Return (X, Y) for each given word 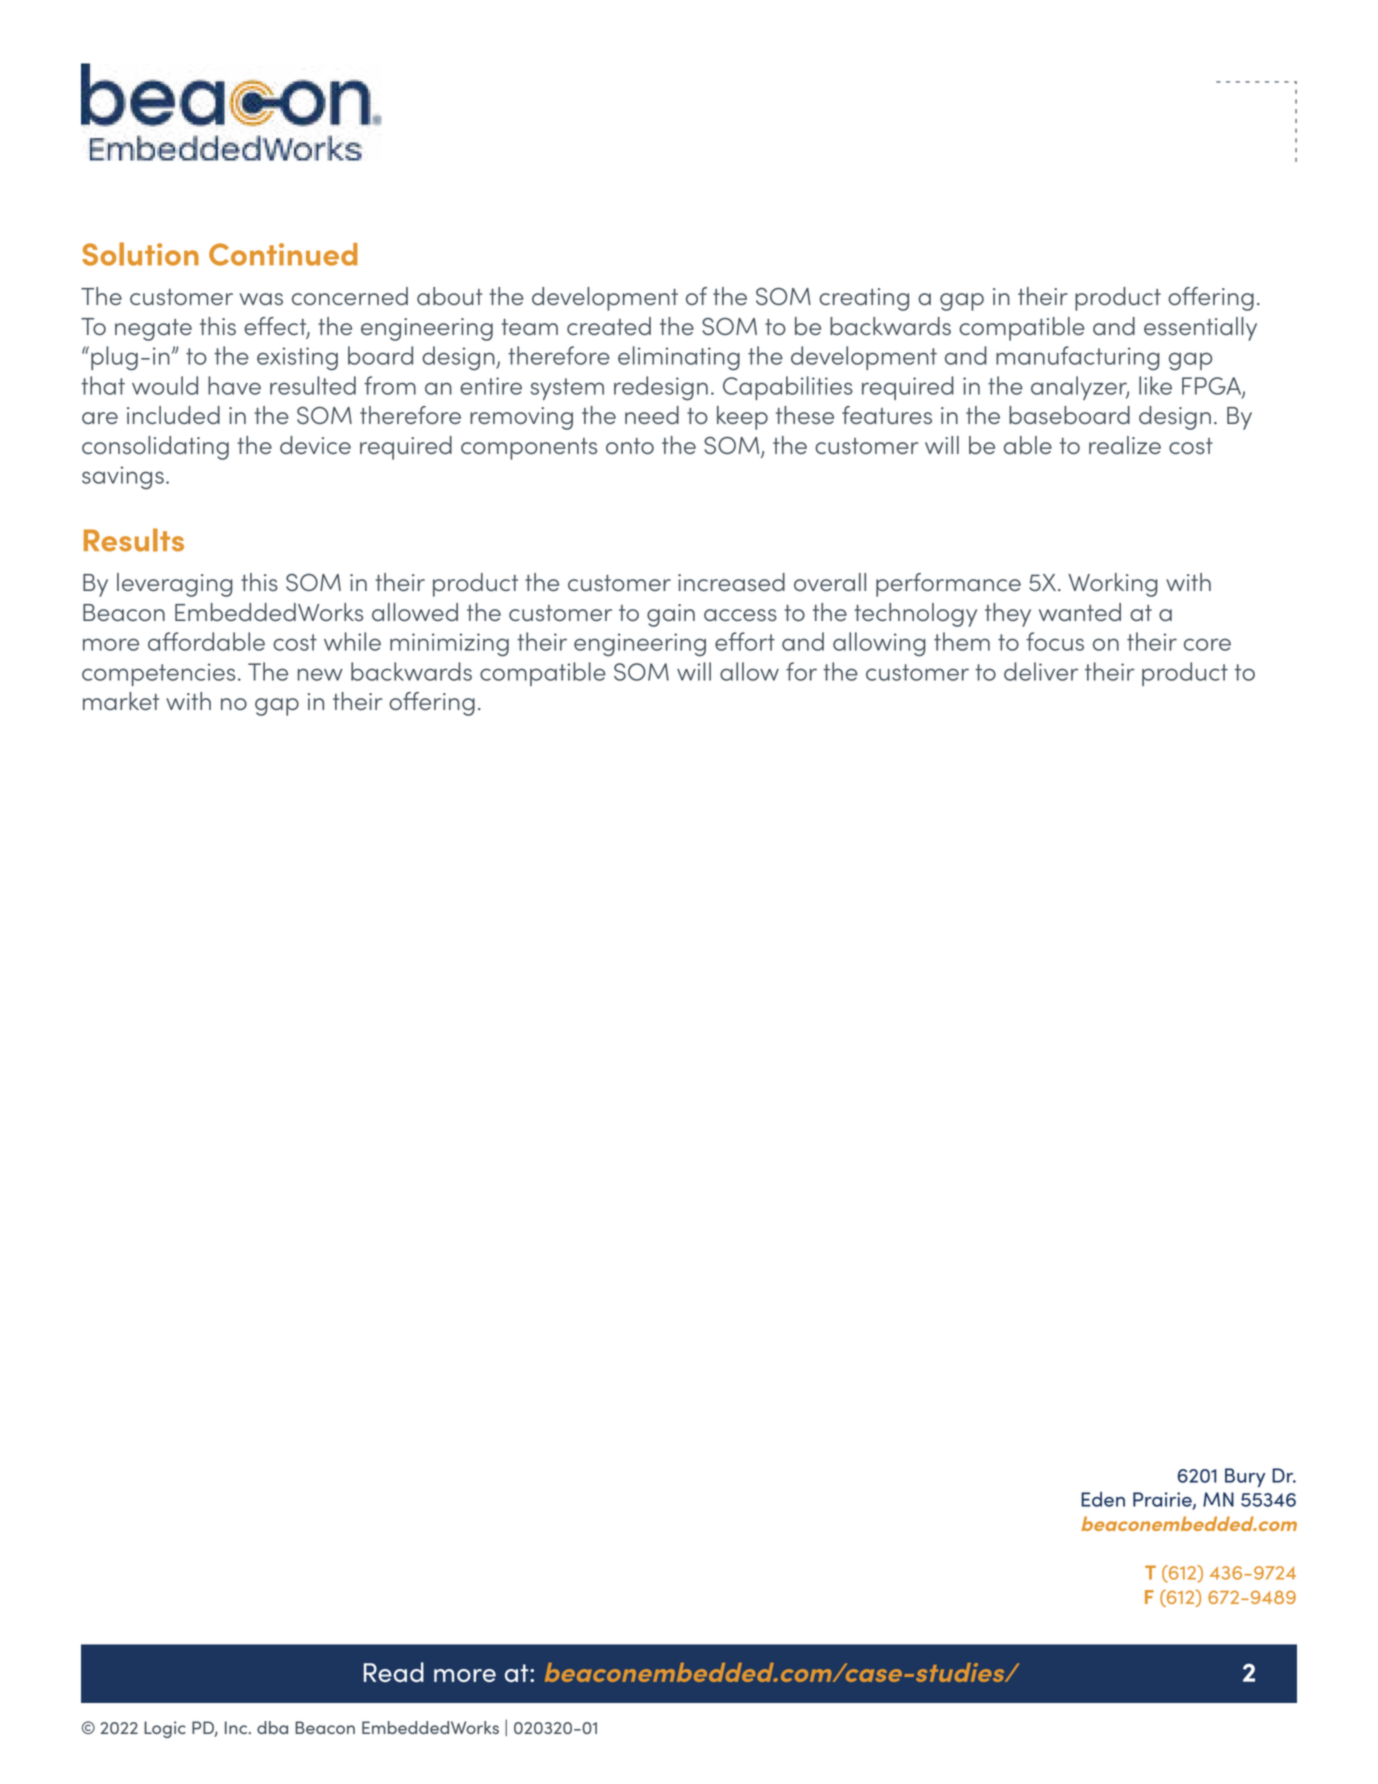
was (261, 299)
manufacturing (1078, 358)
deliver (1041, 671)
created (609, 326)
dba (272, 1727)
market (121, 701)
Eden (1103, 1499)
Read (394, 1672)
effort (745, 641)
